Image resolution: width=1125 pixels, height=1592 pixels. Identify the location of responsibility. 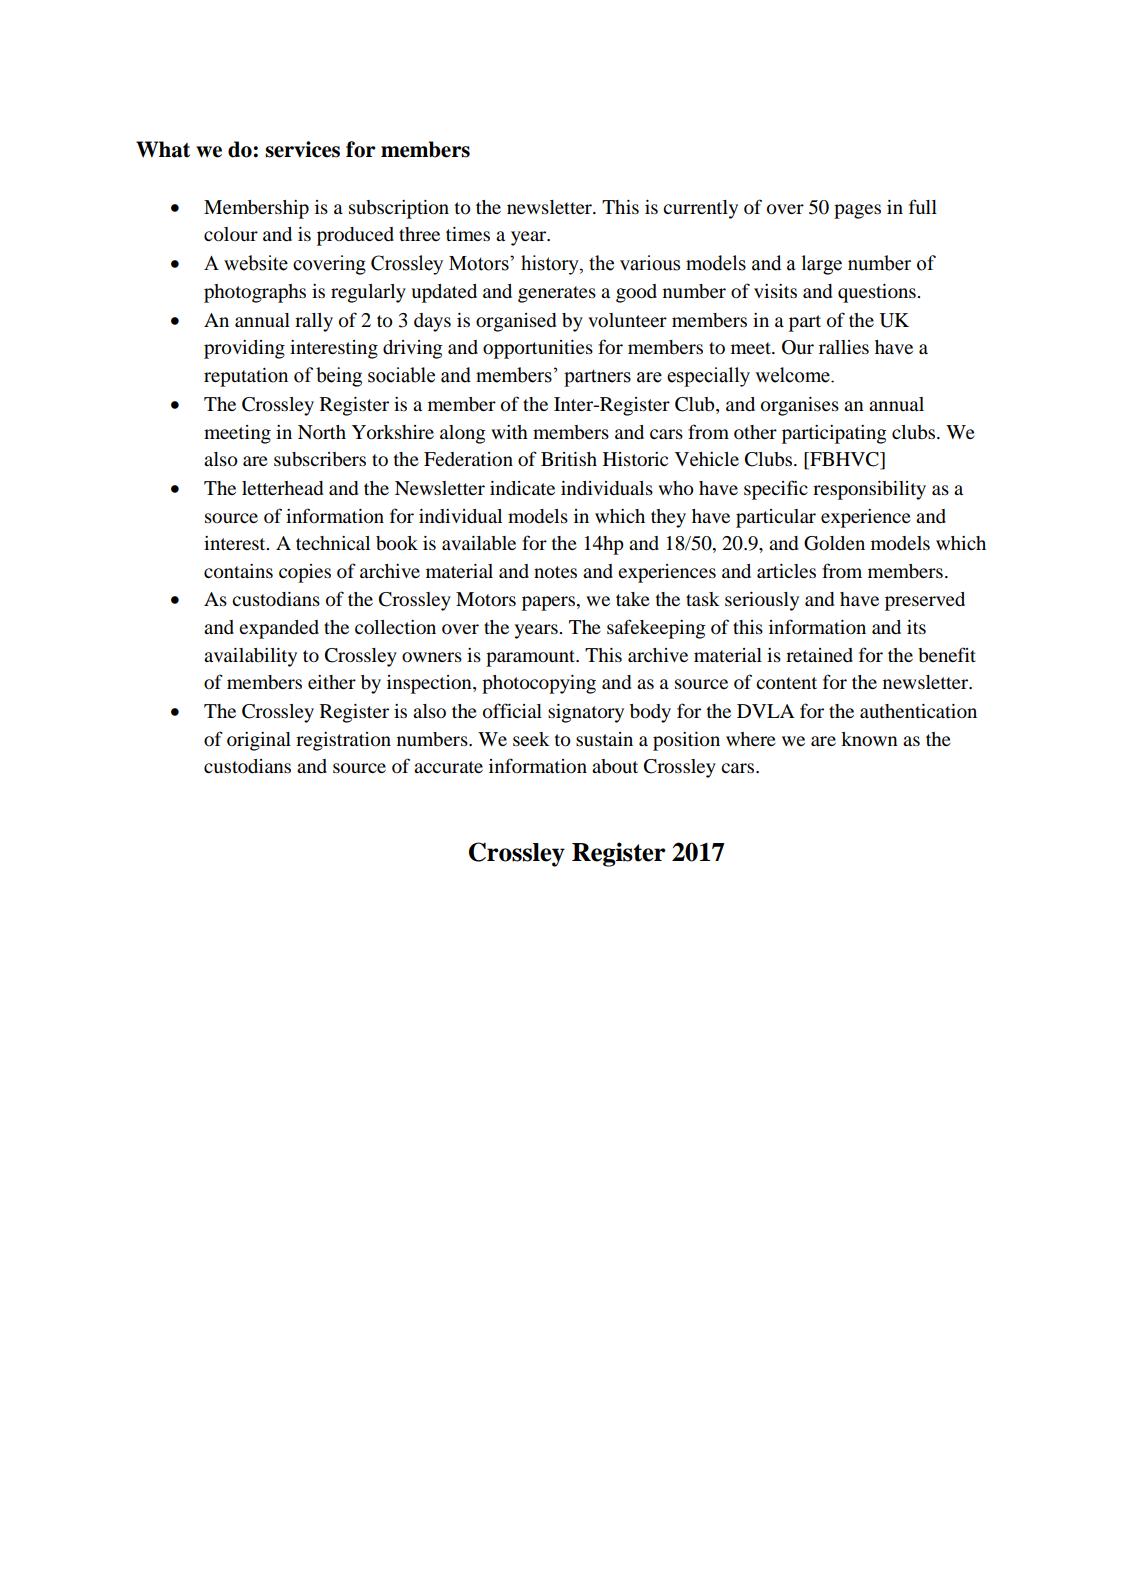
(869, 490).
